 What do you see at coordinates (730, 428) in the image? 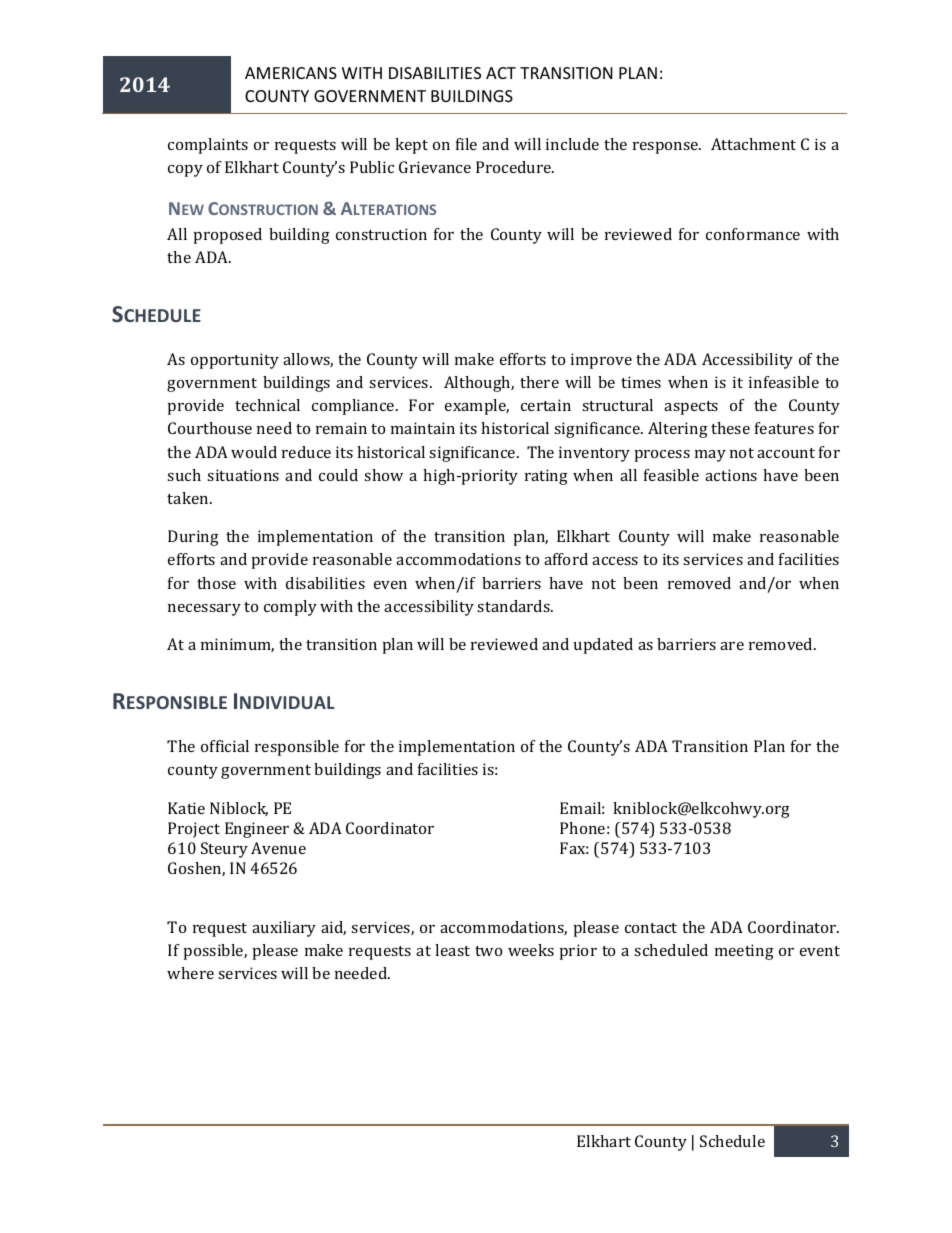
I see `these` at bounding box center [730, 428].
